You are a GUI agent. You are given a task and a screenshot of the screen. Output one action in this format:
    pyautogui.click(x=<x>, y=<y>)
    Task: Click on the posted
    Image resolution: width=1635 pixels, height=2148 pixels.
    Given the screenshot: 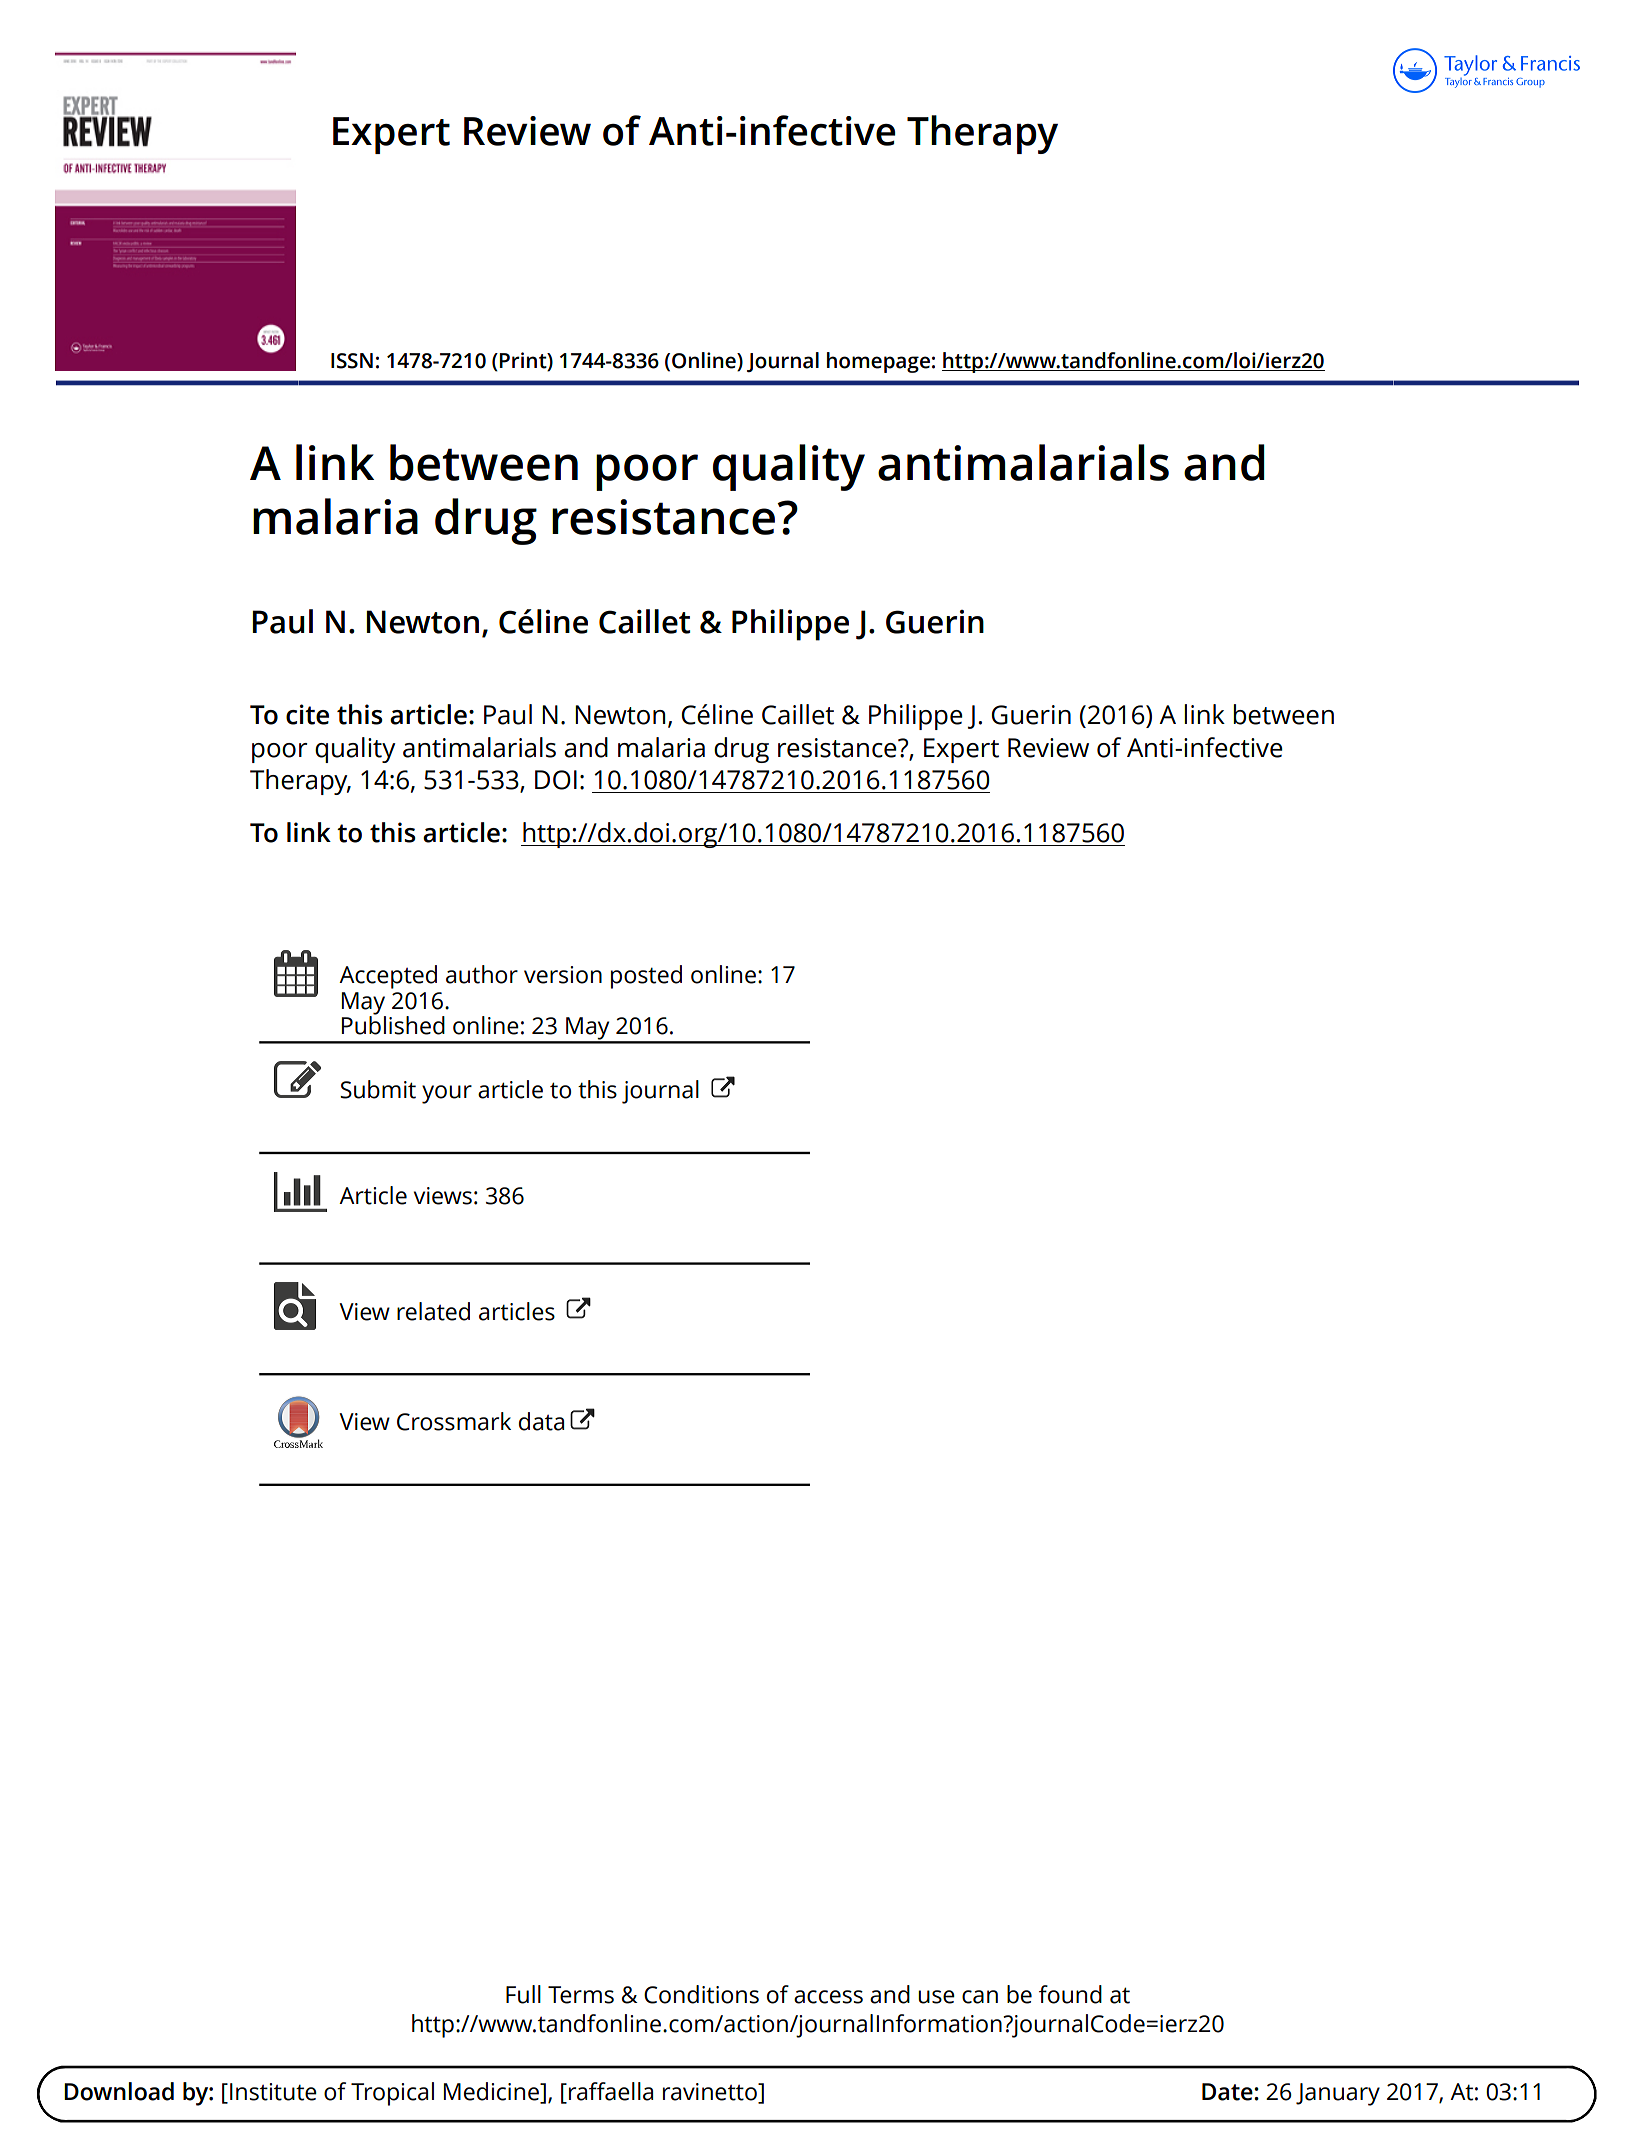 What is the action you would take?
    pyautogui.click(x=646, y=977)
